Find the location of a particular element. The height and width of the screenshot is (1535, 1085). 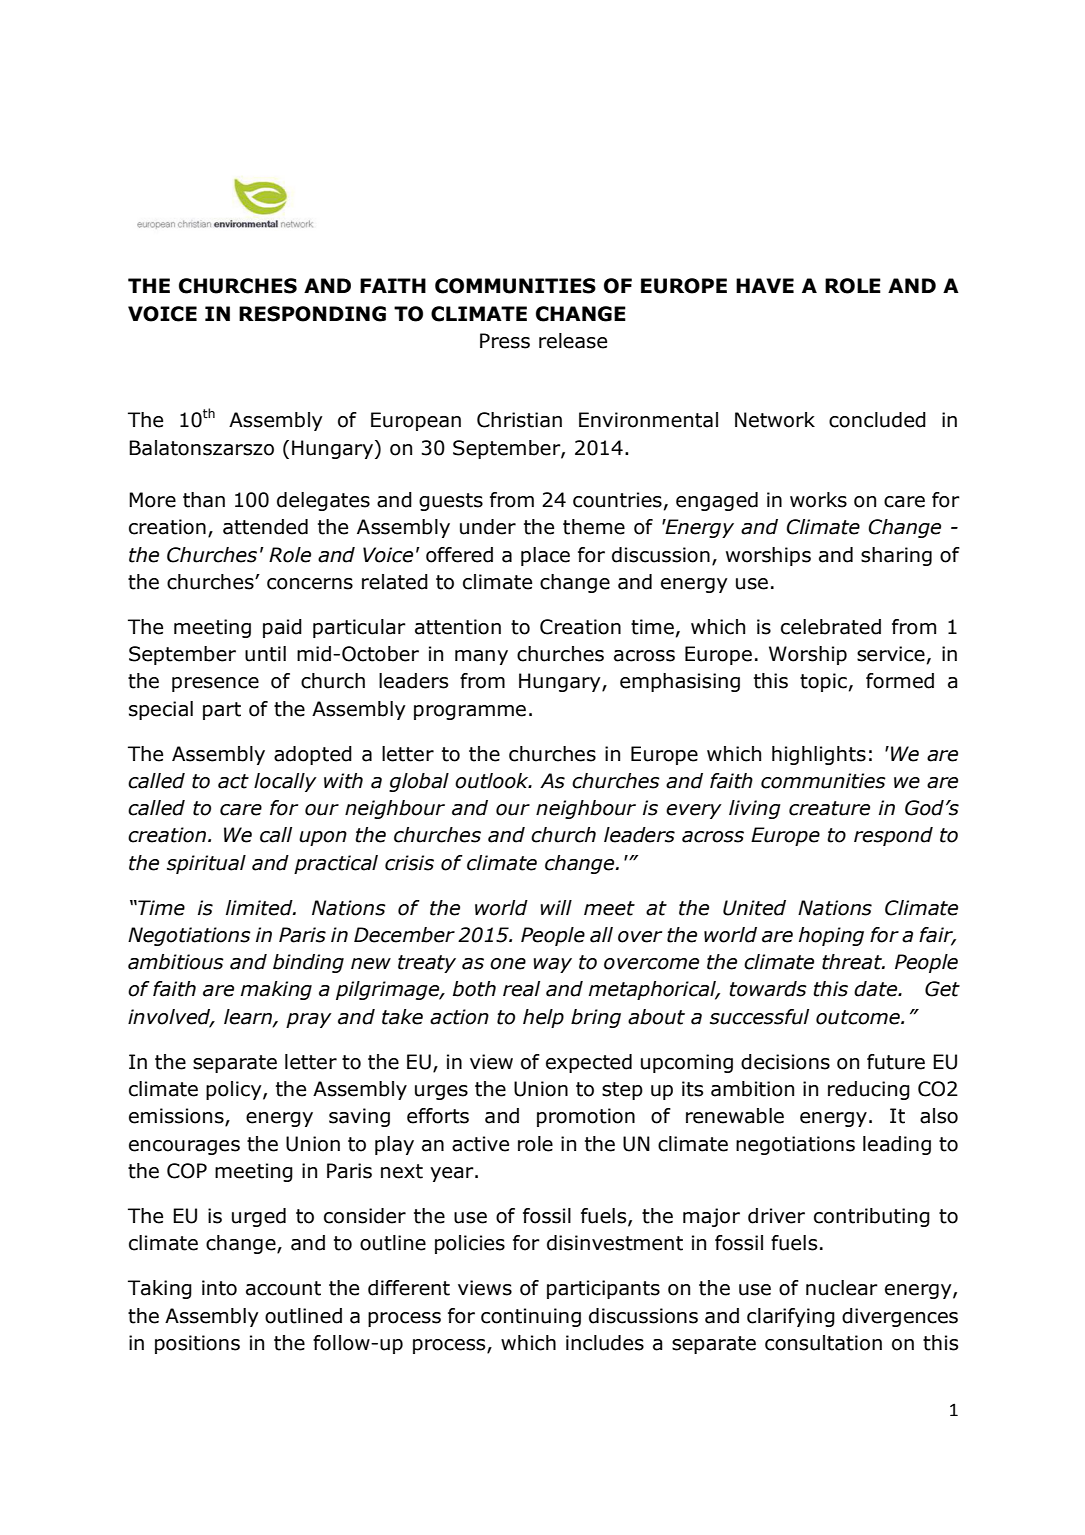

upon is located at coordinates (323, 838).
